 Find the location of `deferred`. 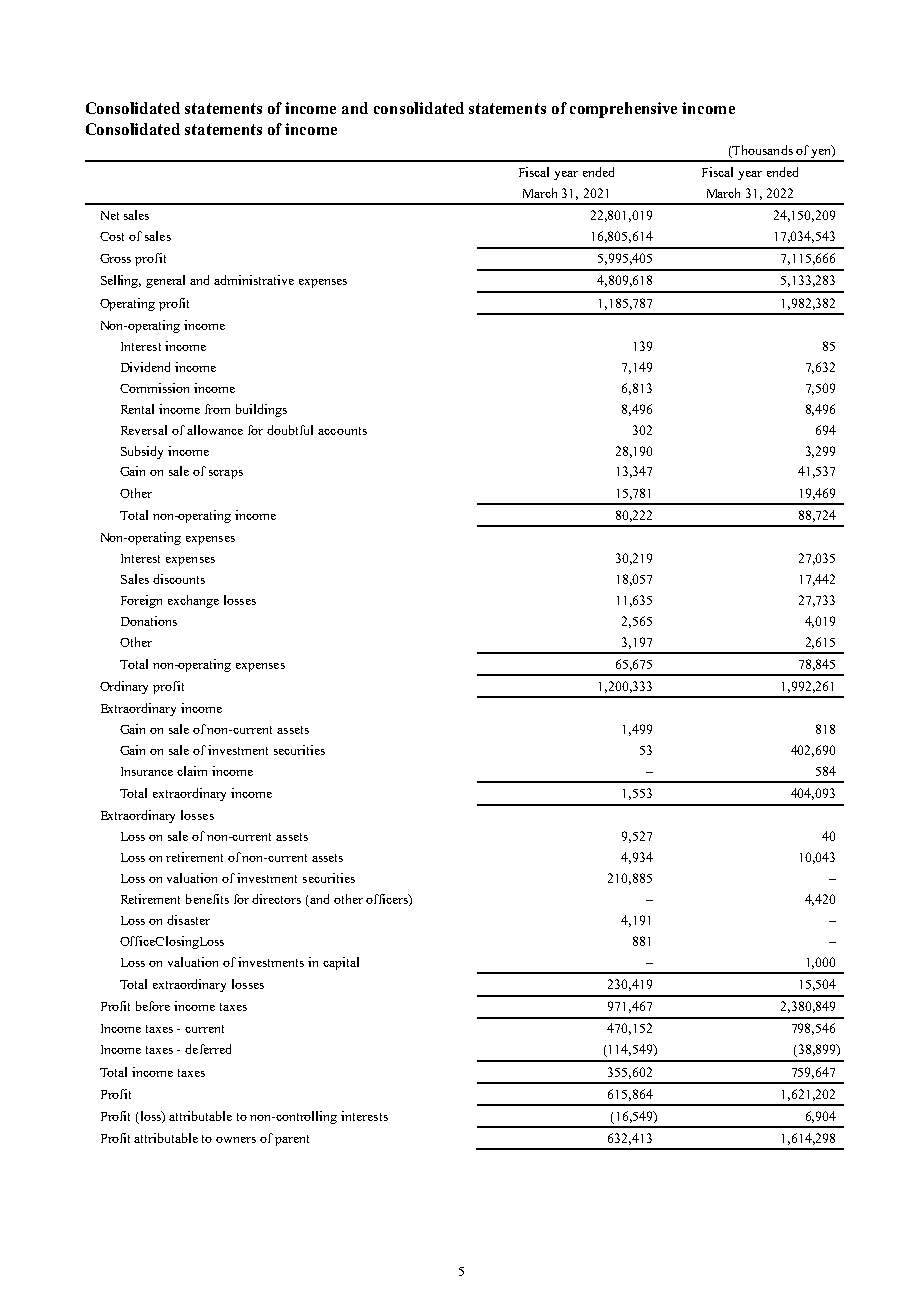

deferred is located at coordinates (208, 1049).
